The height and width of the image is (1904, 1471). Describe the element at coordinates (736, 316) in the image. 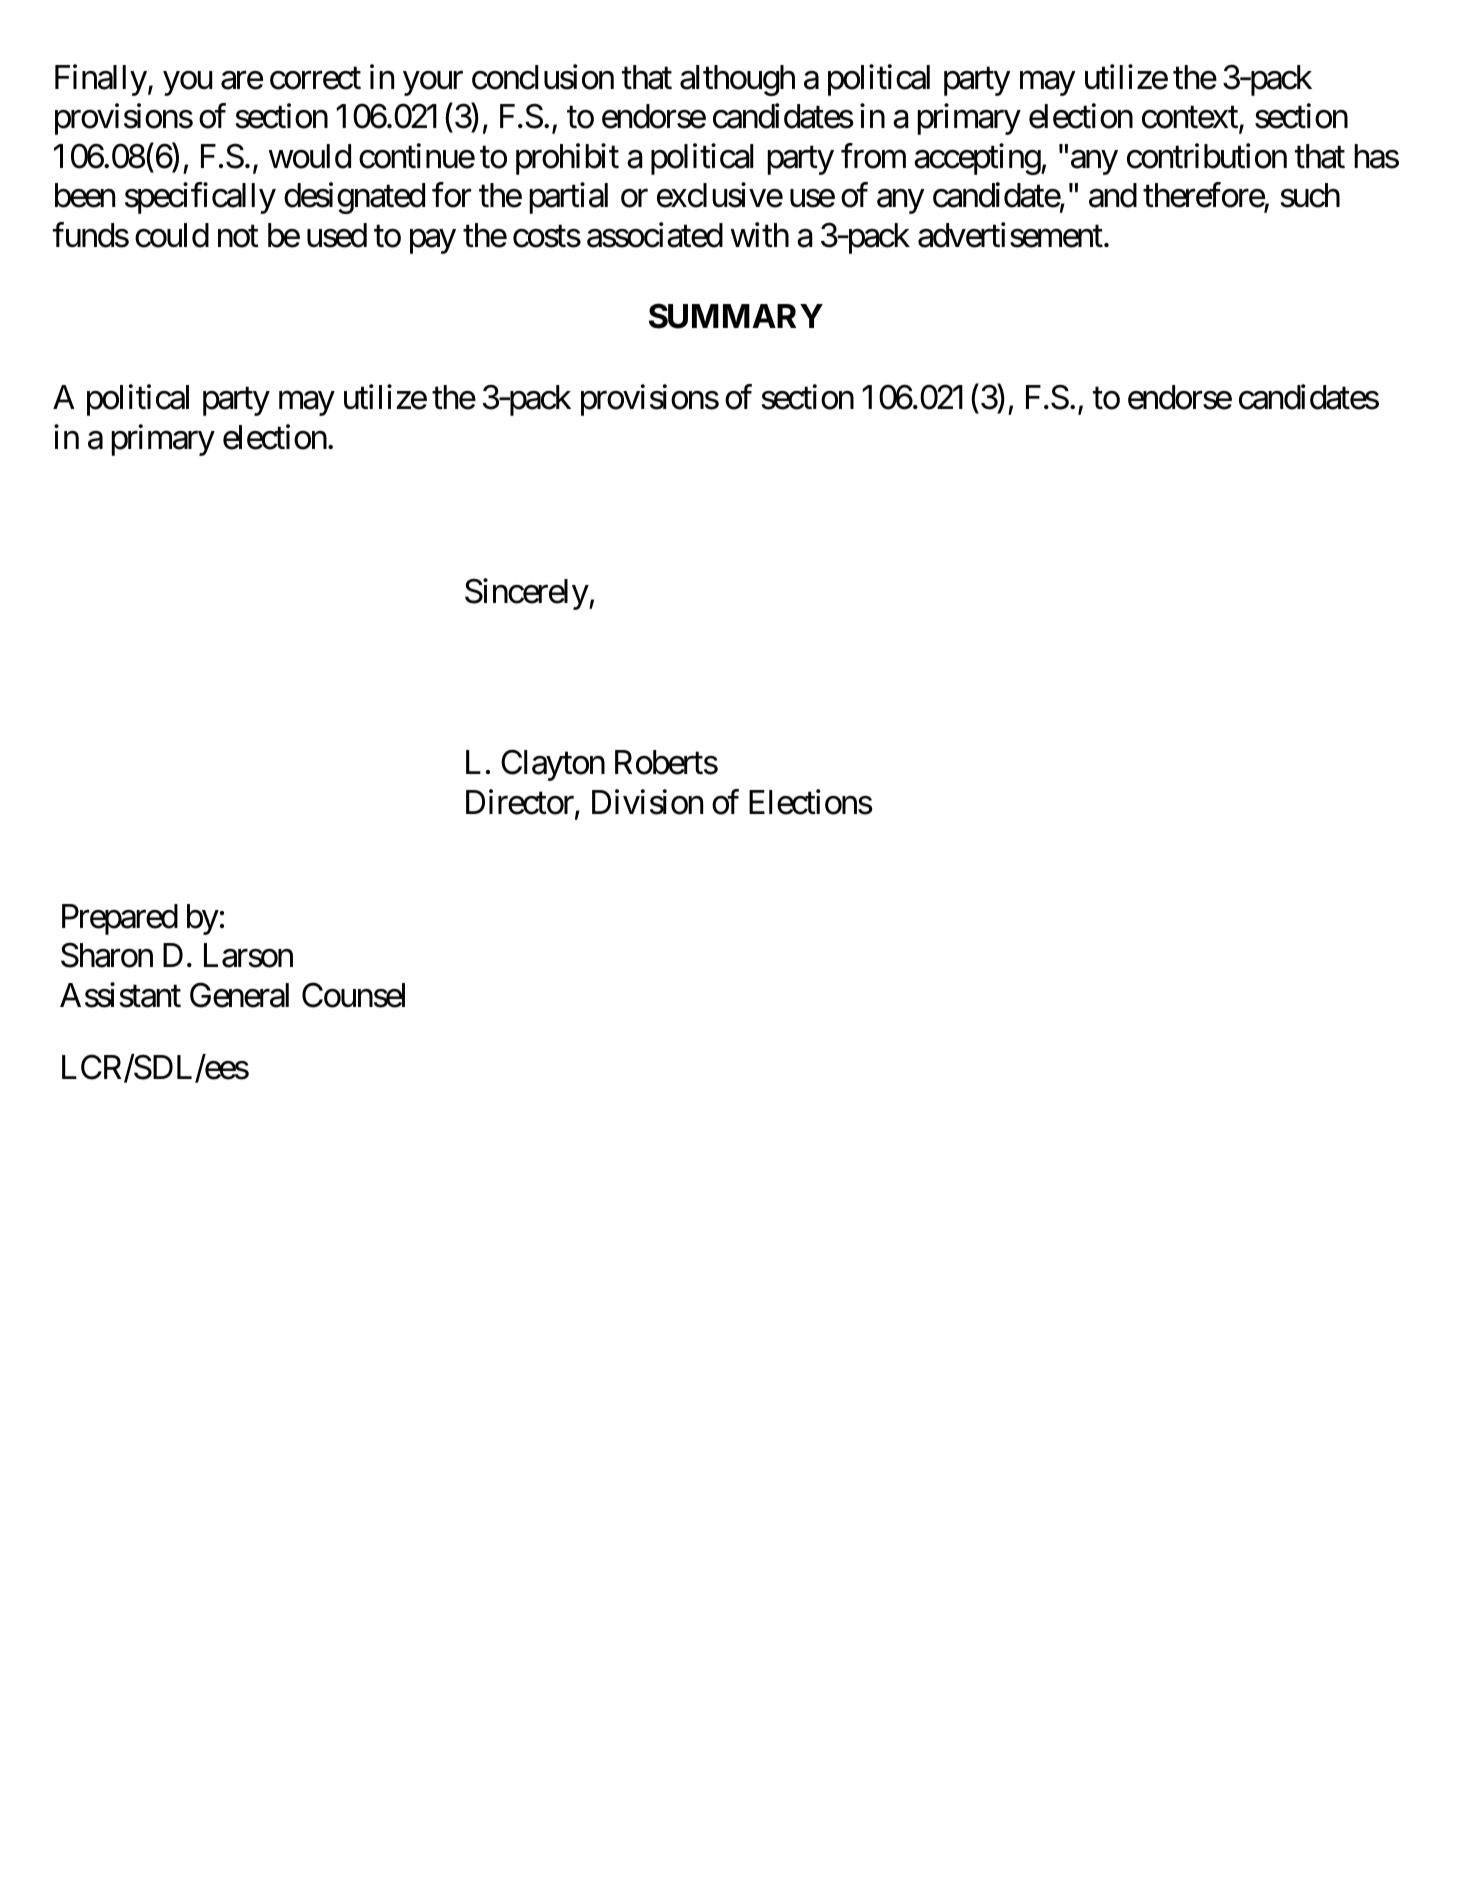

I see `SUMMARY` at that location.
